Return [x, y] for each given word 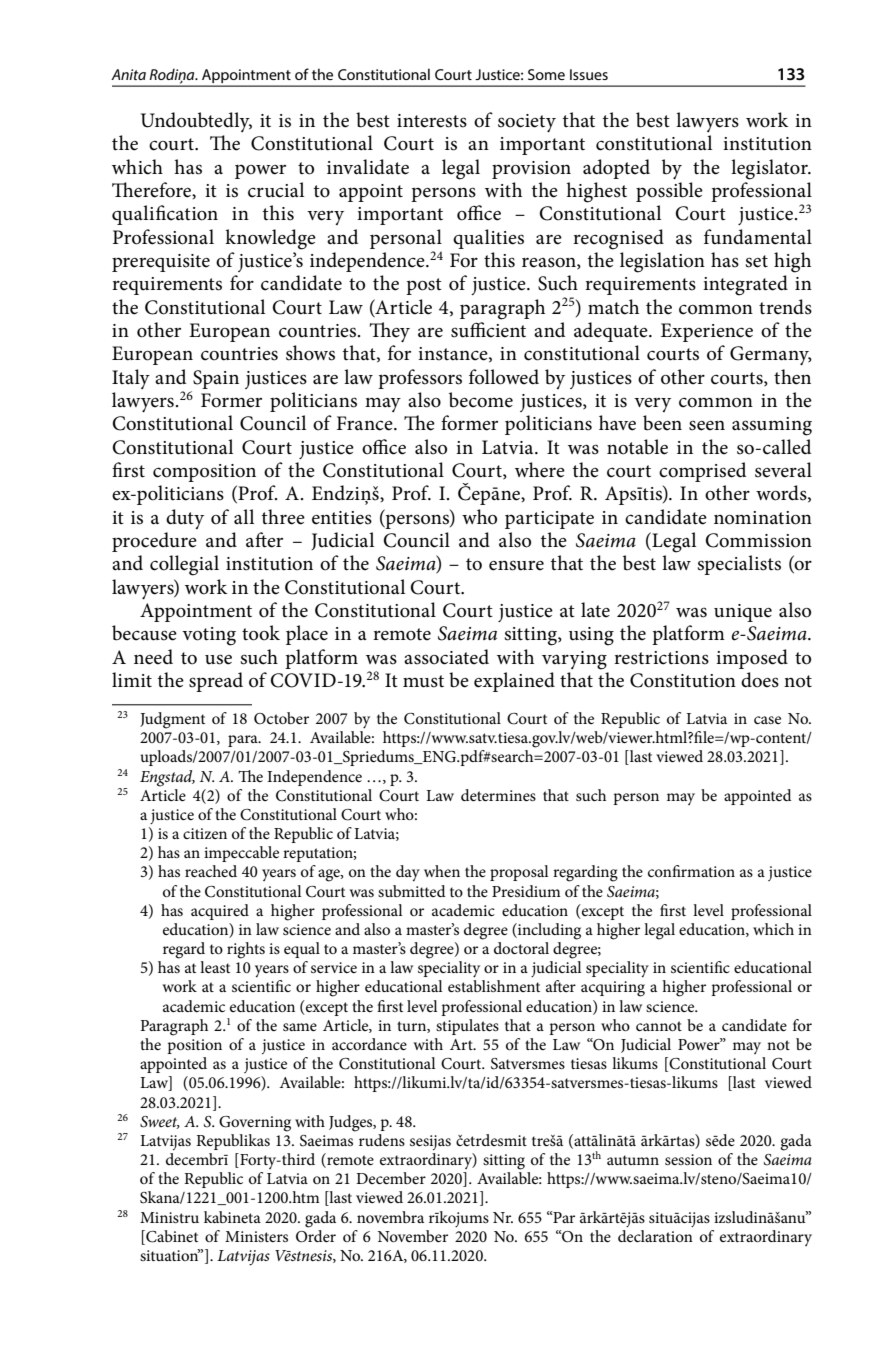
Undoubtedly [196, 122]
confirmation [691, 871]
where [540, 470]
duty [185, 519]
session [688, 1159]
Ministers [256, 1236]
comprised [702, 472]
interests [432, 121]
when [442, 871]
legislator [770, 169]
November [412, 1236]
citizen [205, 833]
